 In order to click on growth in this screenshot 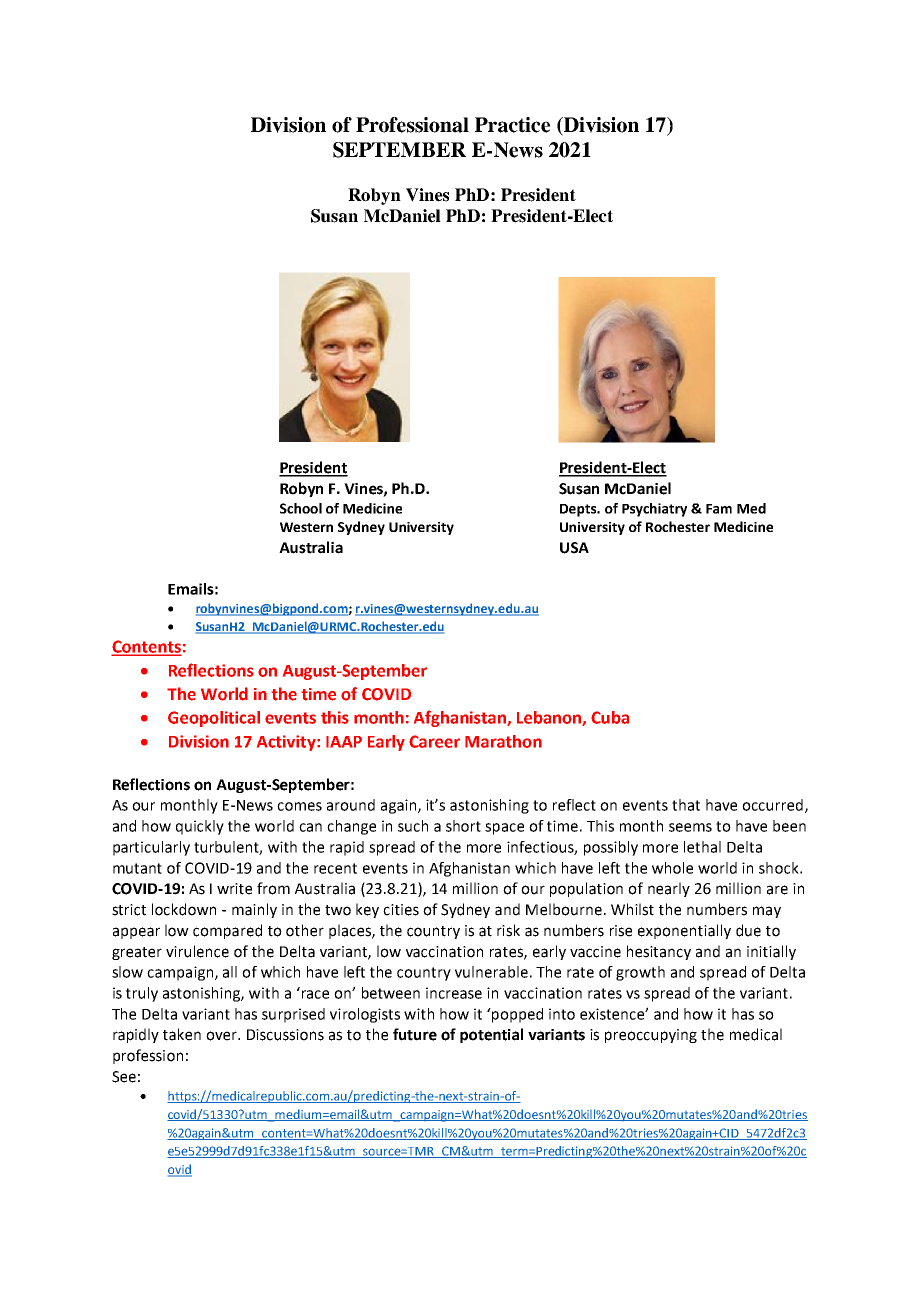, I will do `click(640, 973)`.
